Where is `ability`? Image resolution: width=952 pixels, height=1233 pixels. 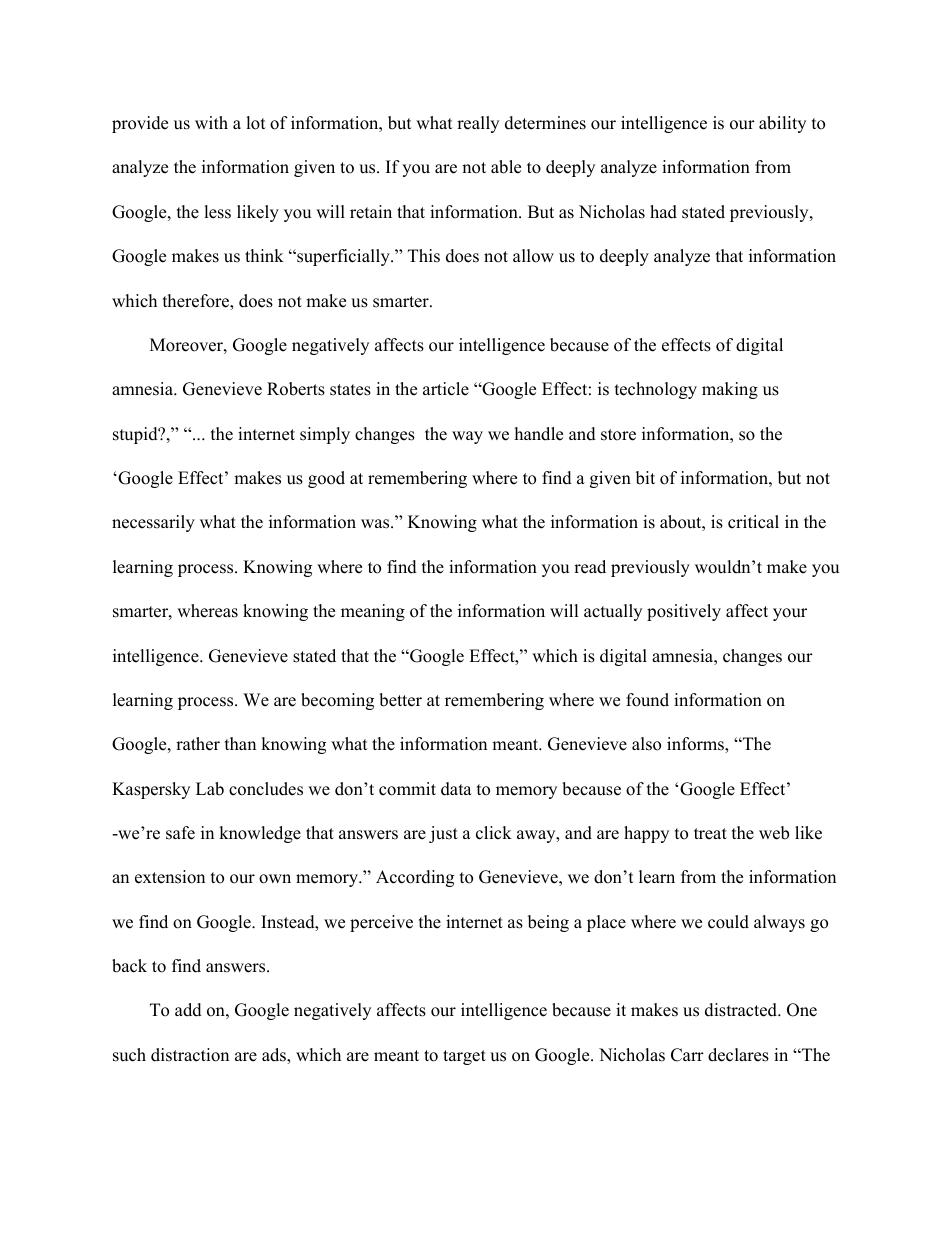
ability is located at coordinates (782, 124).
